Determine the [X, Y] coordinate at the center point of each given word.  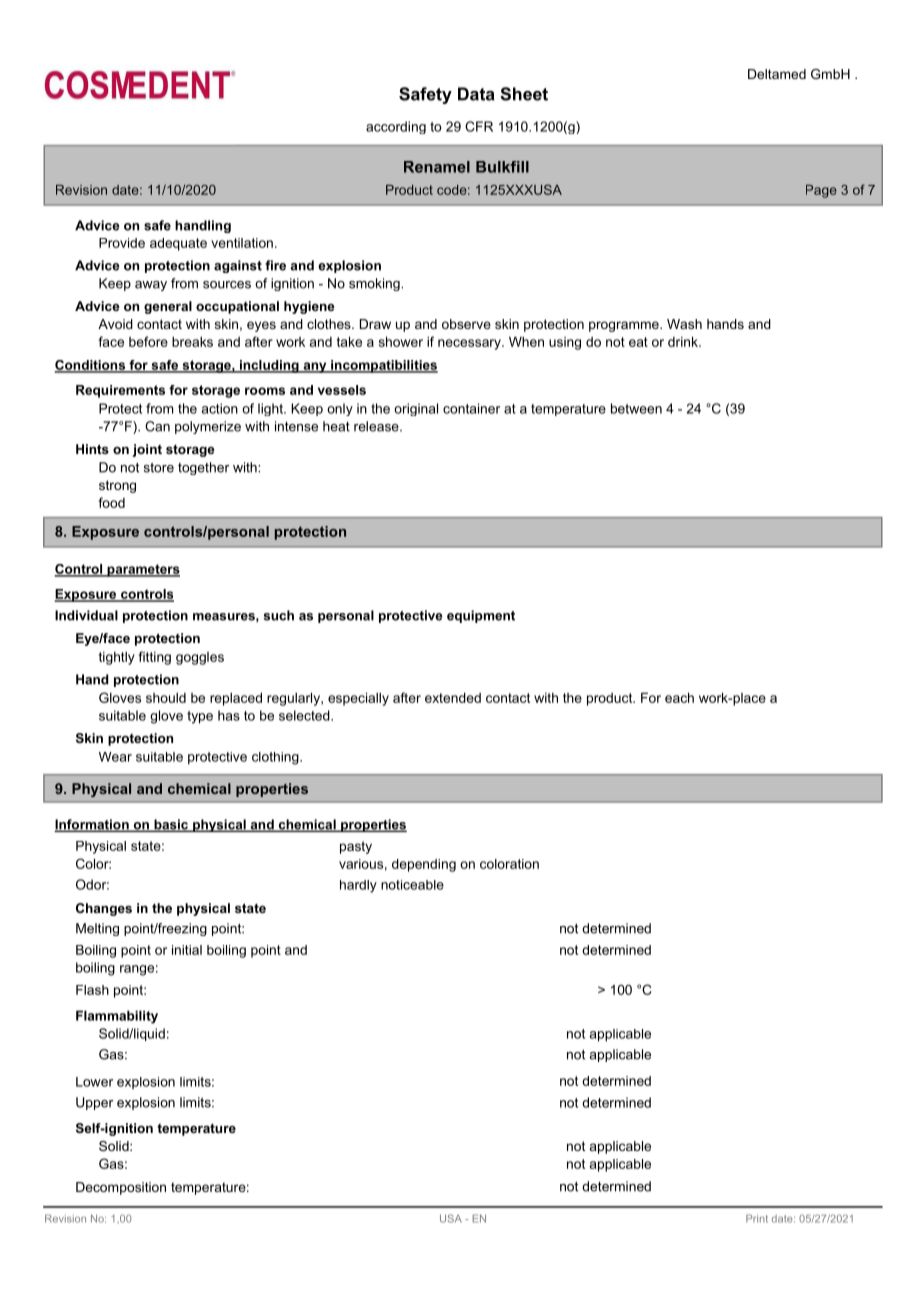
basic [171, 825]
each [679, 697]
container [471, 408]
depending [424, 865]
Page [821, 191]
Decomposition [121, 1188]
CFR [479, 126]
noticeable [412, 885]
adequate [178, 244]
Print [757, 1218]
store [159, 468]
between [636, 408]
